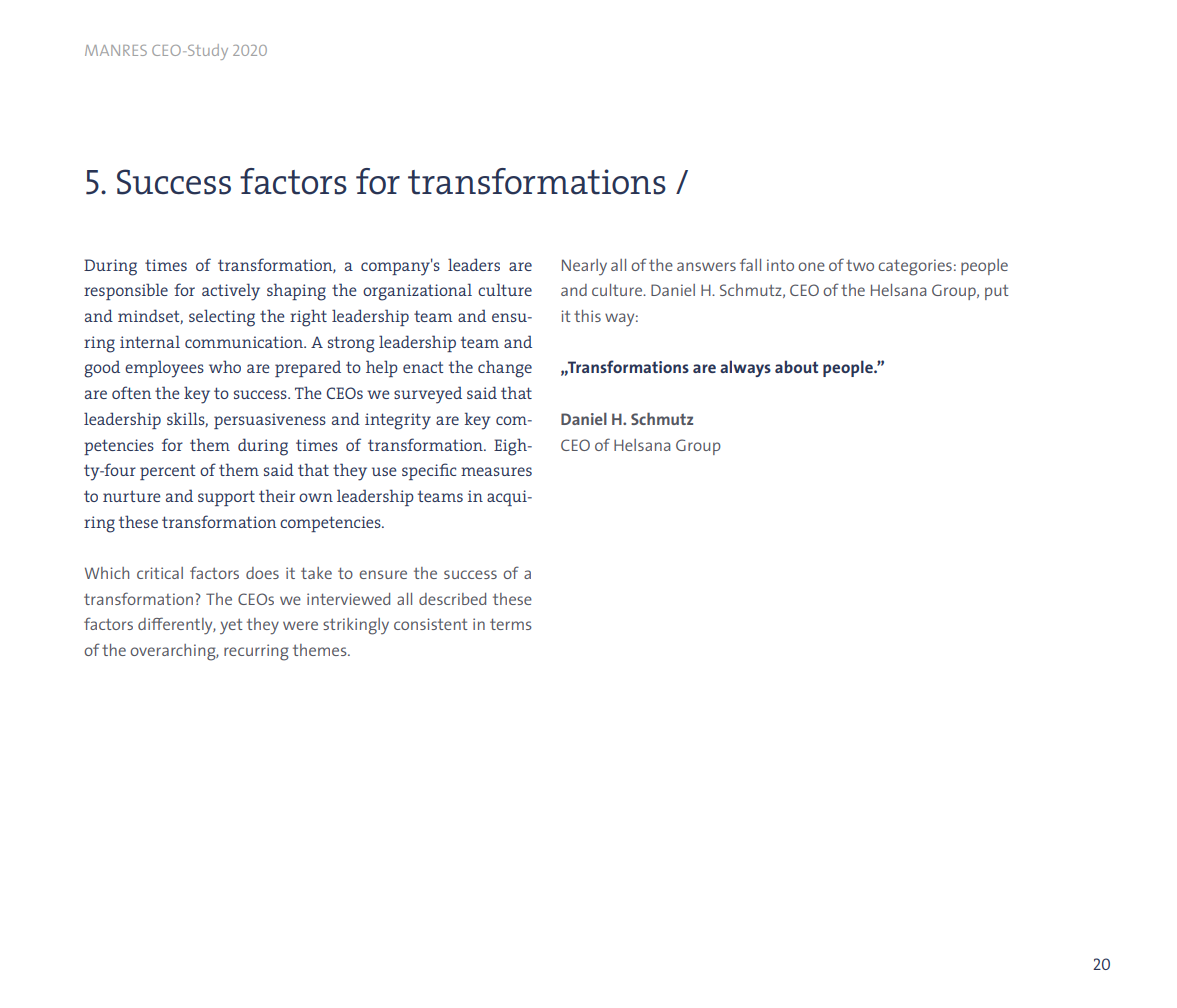 This screenshot has height=1008, width=1177. What do you see at coordinates (496, 471) in the screenshot?
I see `measures` at bounding box center [496, 471].
